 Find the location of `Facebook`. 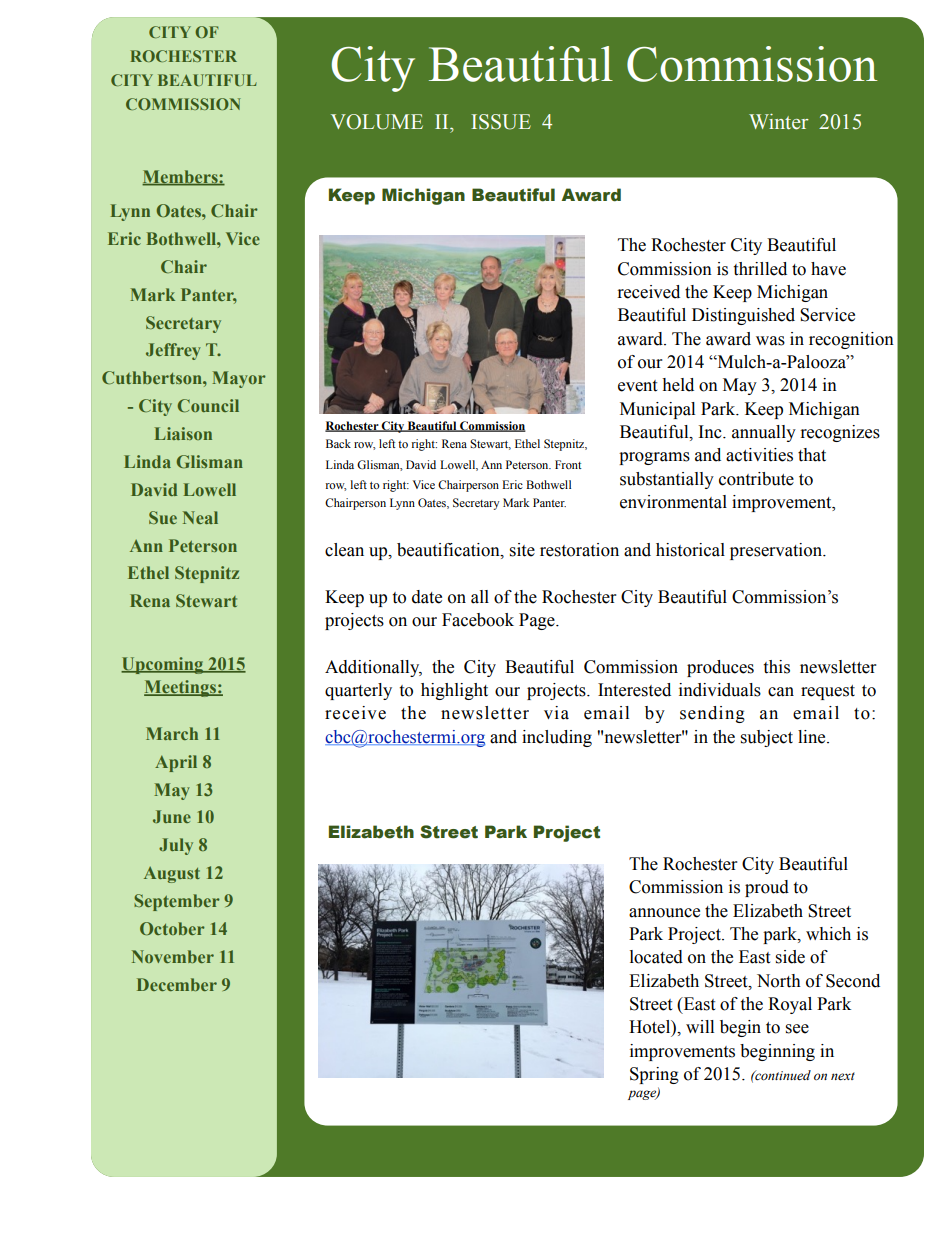

Facebook is located at coordinates (478, 620).
